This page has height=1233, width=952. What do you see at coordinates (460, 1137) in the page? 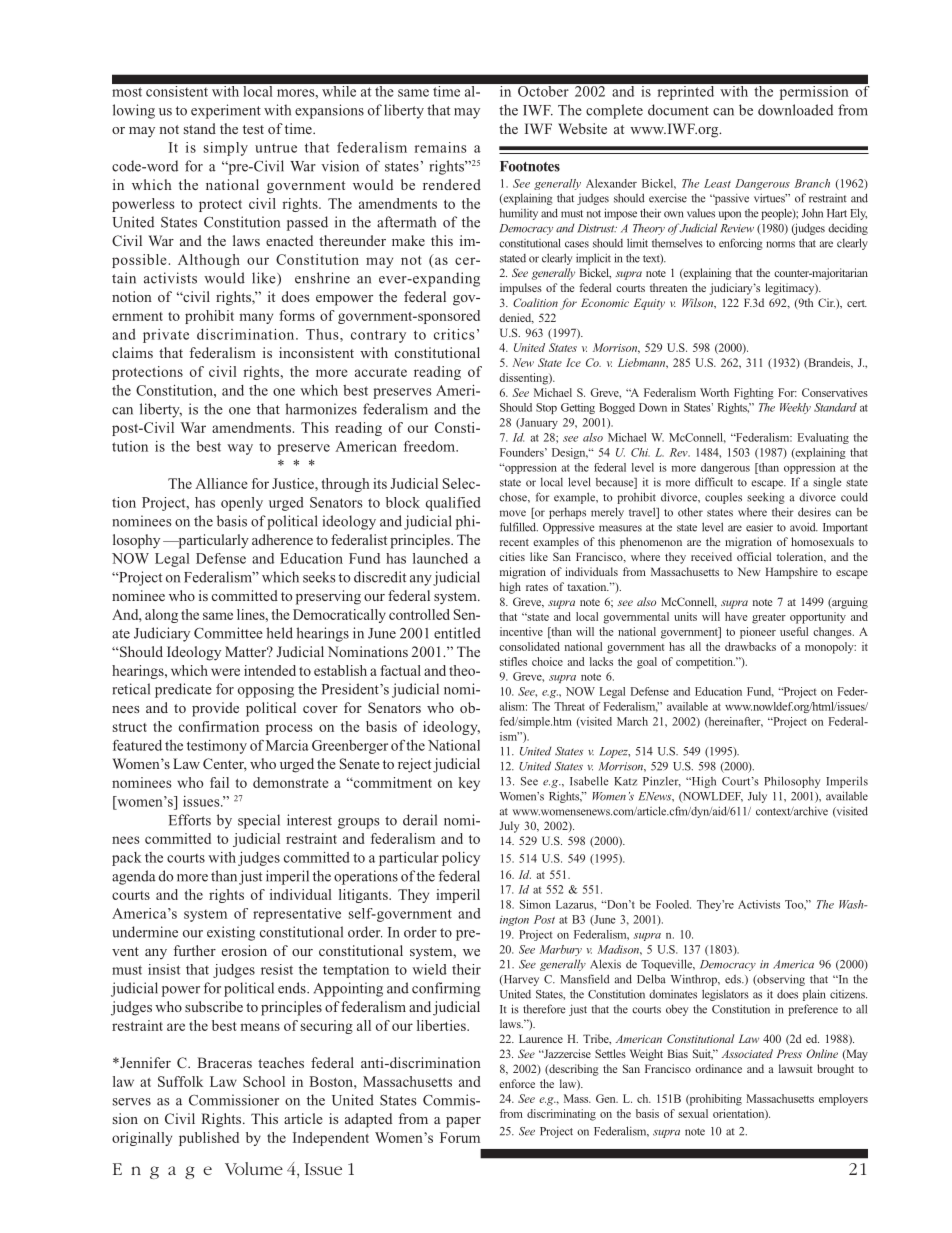
I see `Forum` at bounding box center [460, 1137].
